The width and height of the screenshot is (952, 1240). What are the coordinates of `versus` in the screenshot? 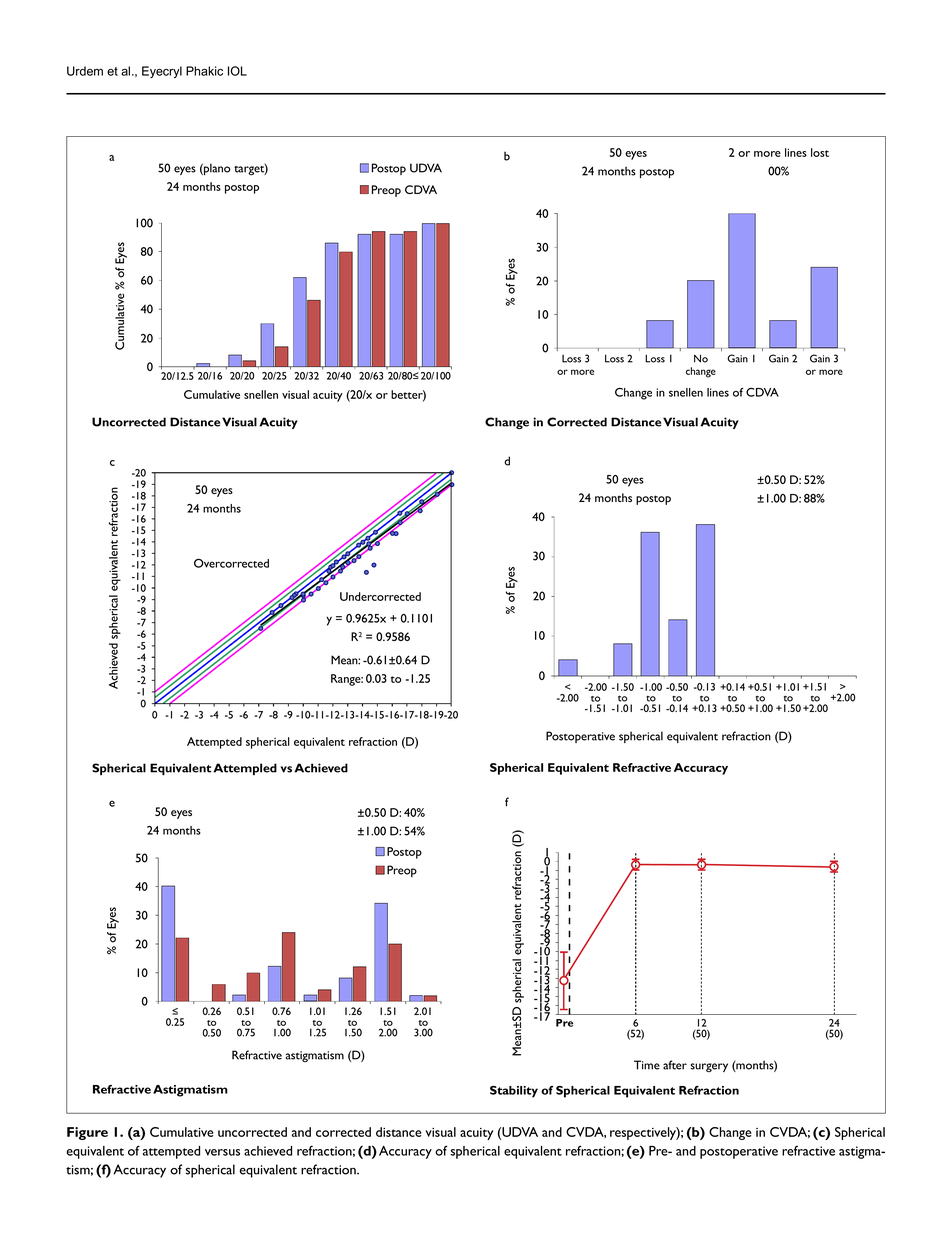 It's located at (222, 1152).
